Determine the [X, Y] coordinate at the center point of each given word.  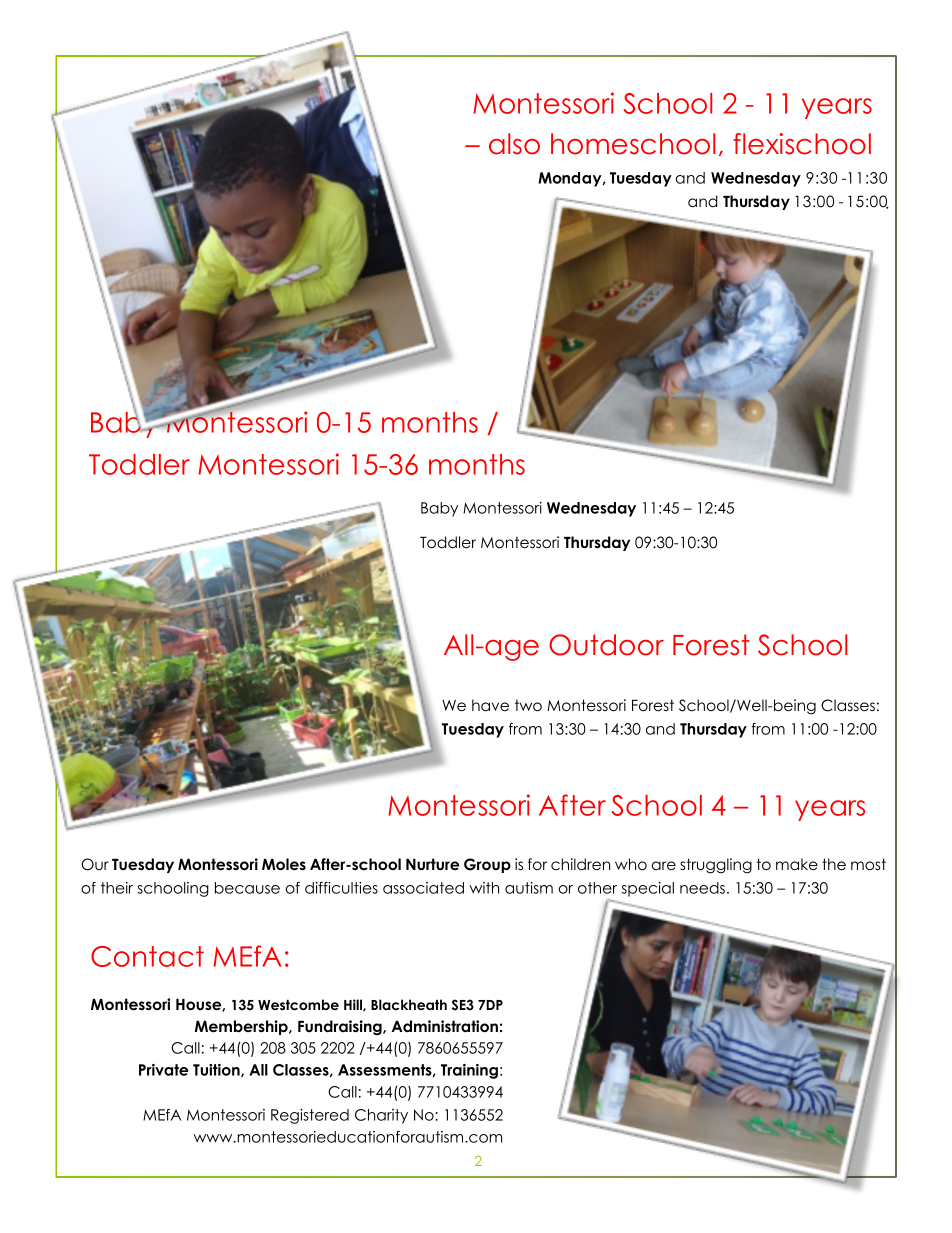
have [490, 705]
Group [487, 865]
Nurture [432, 864]
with [484, 888]
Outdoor [606, 645]
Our [95, 864]
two [528, 705]
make [797, 864]
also [514, 144]
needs [702, 888]
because [247, 888]
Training [469, 1071]
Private [163, 1070]
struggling [716, 866]
